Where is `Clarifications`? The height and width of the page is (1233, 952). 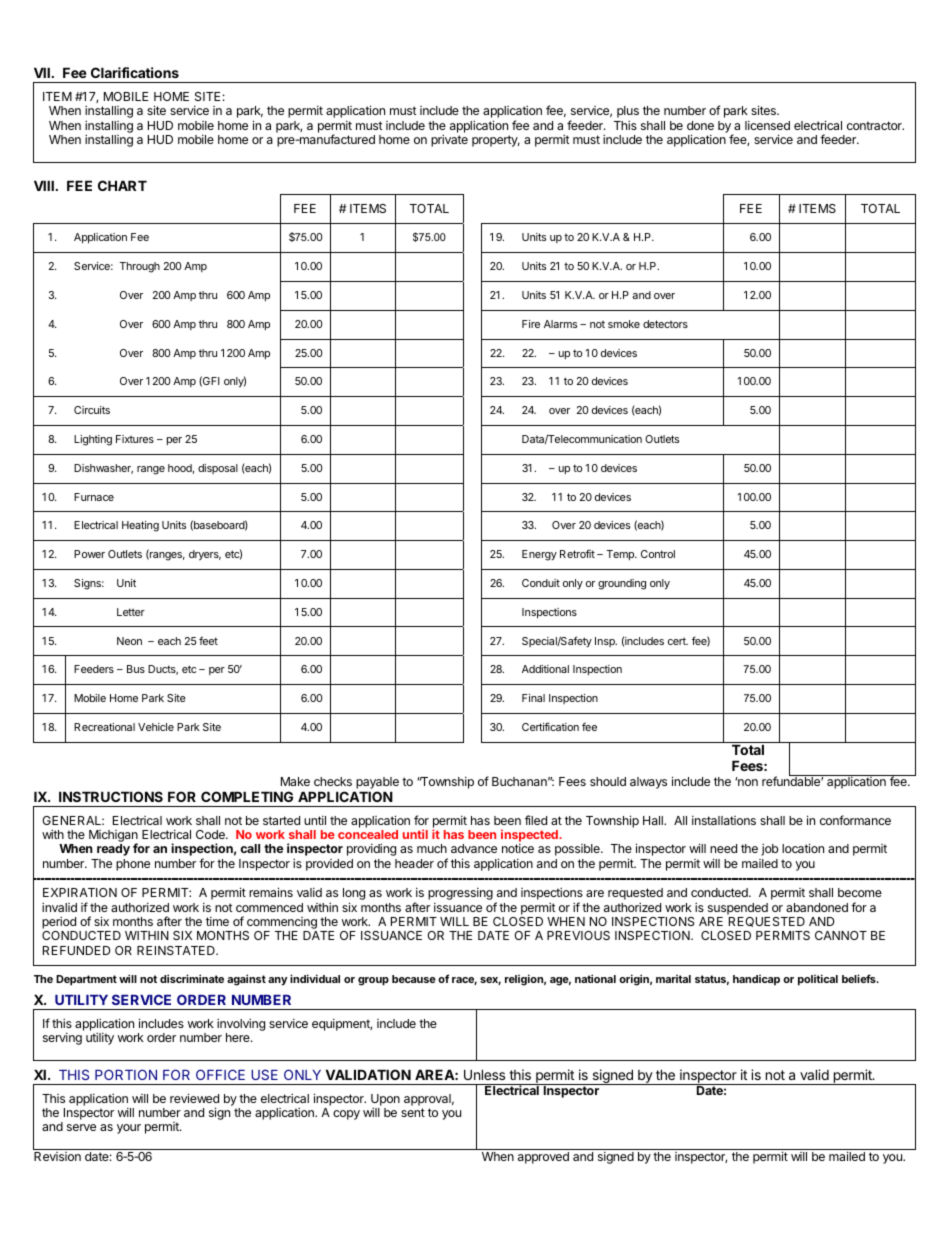 Clarifications is located at coordinates (135, 72).
